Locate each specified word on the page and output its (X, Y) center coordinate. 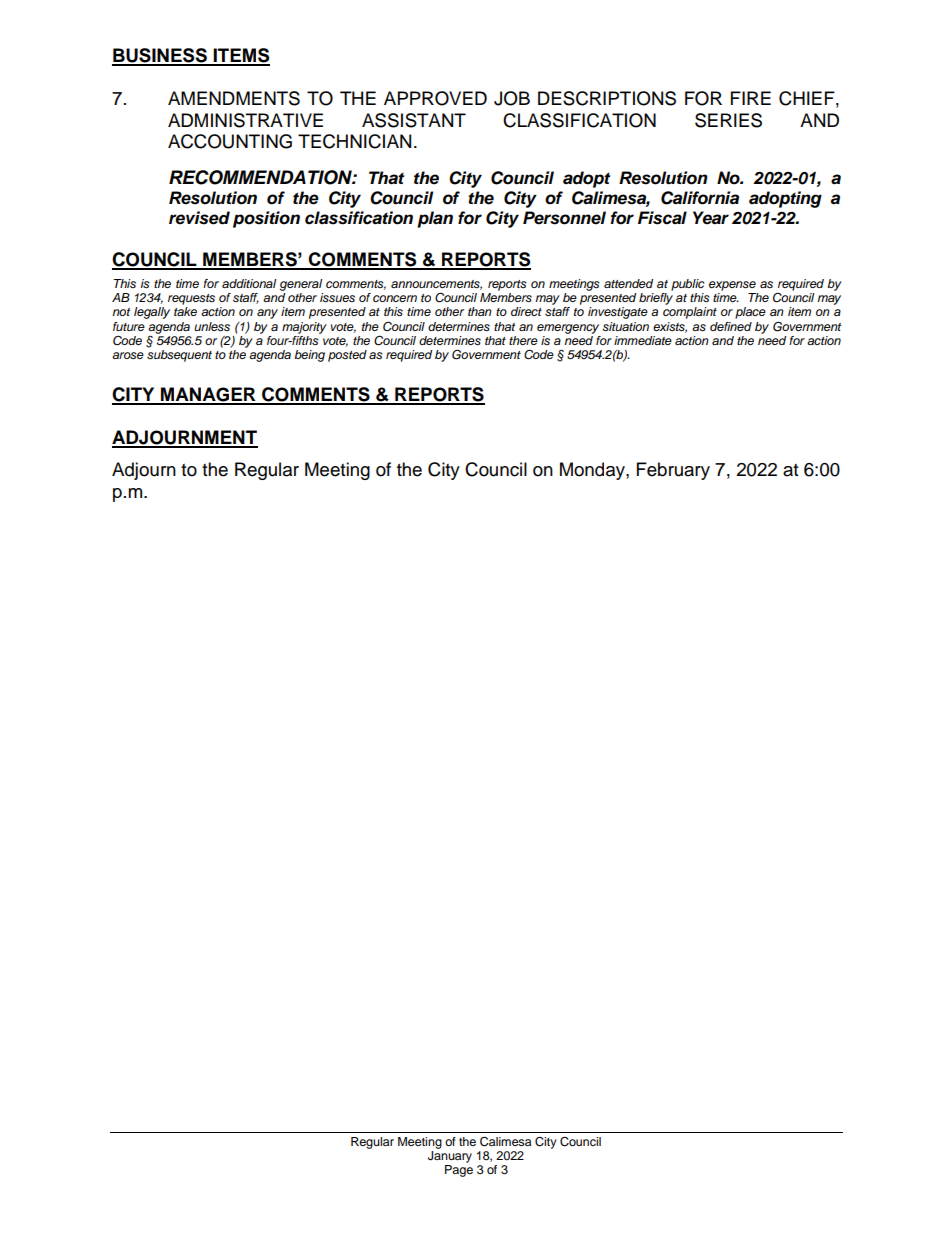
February (673, 471)
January (450, 1157)
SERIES (728, 120)
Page (459, 1171)
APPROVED (435, 98)
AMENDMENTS (234, 98)
